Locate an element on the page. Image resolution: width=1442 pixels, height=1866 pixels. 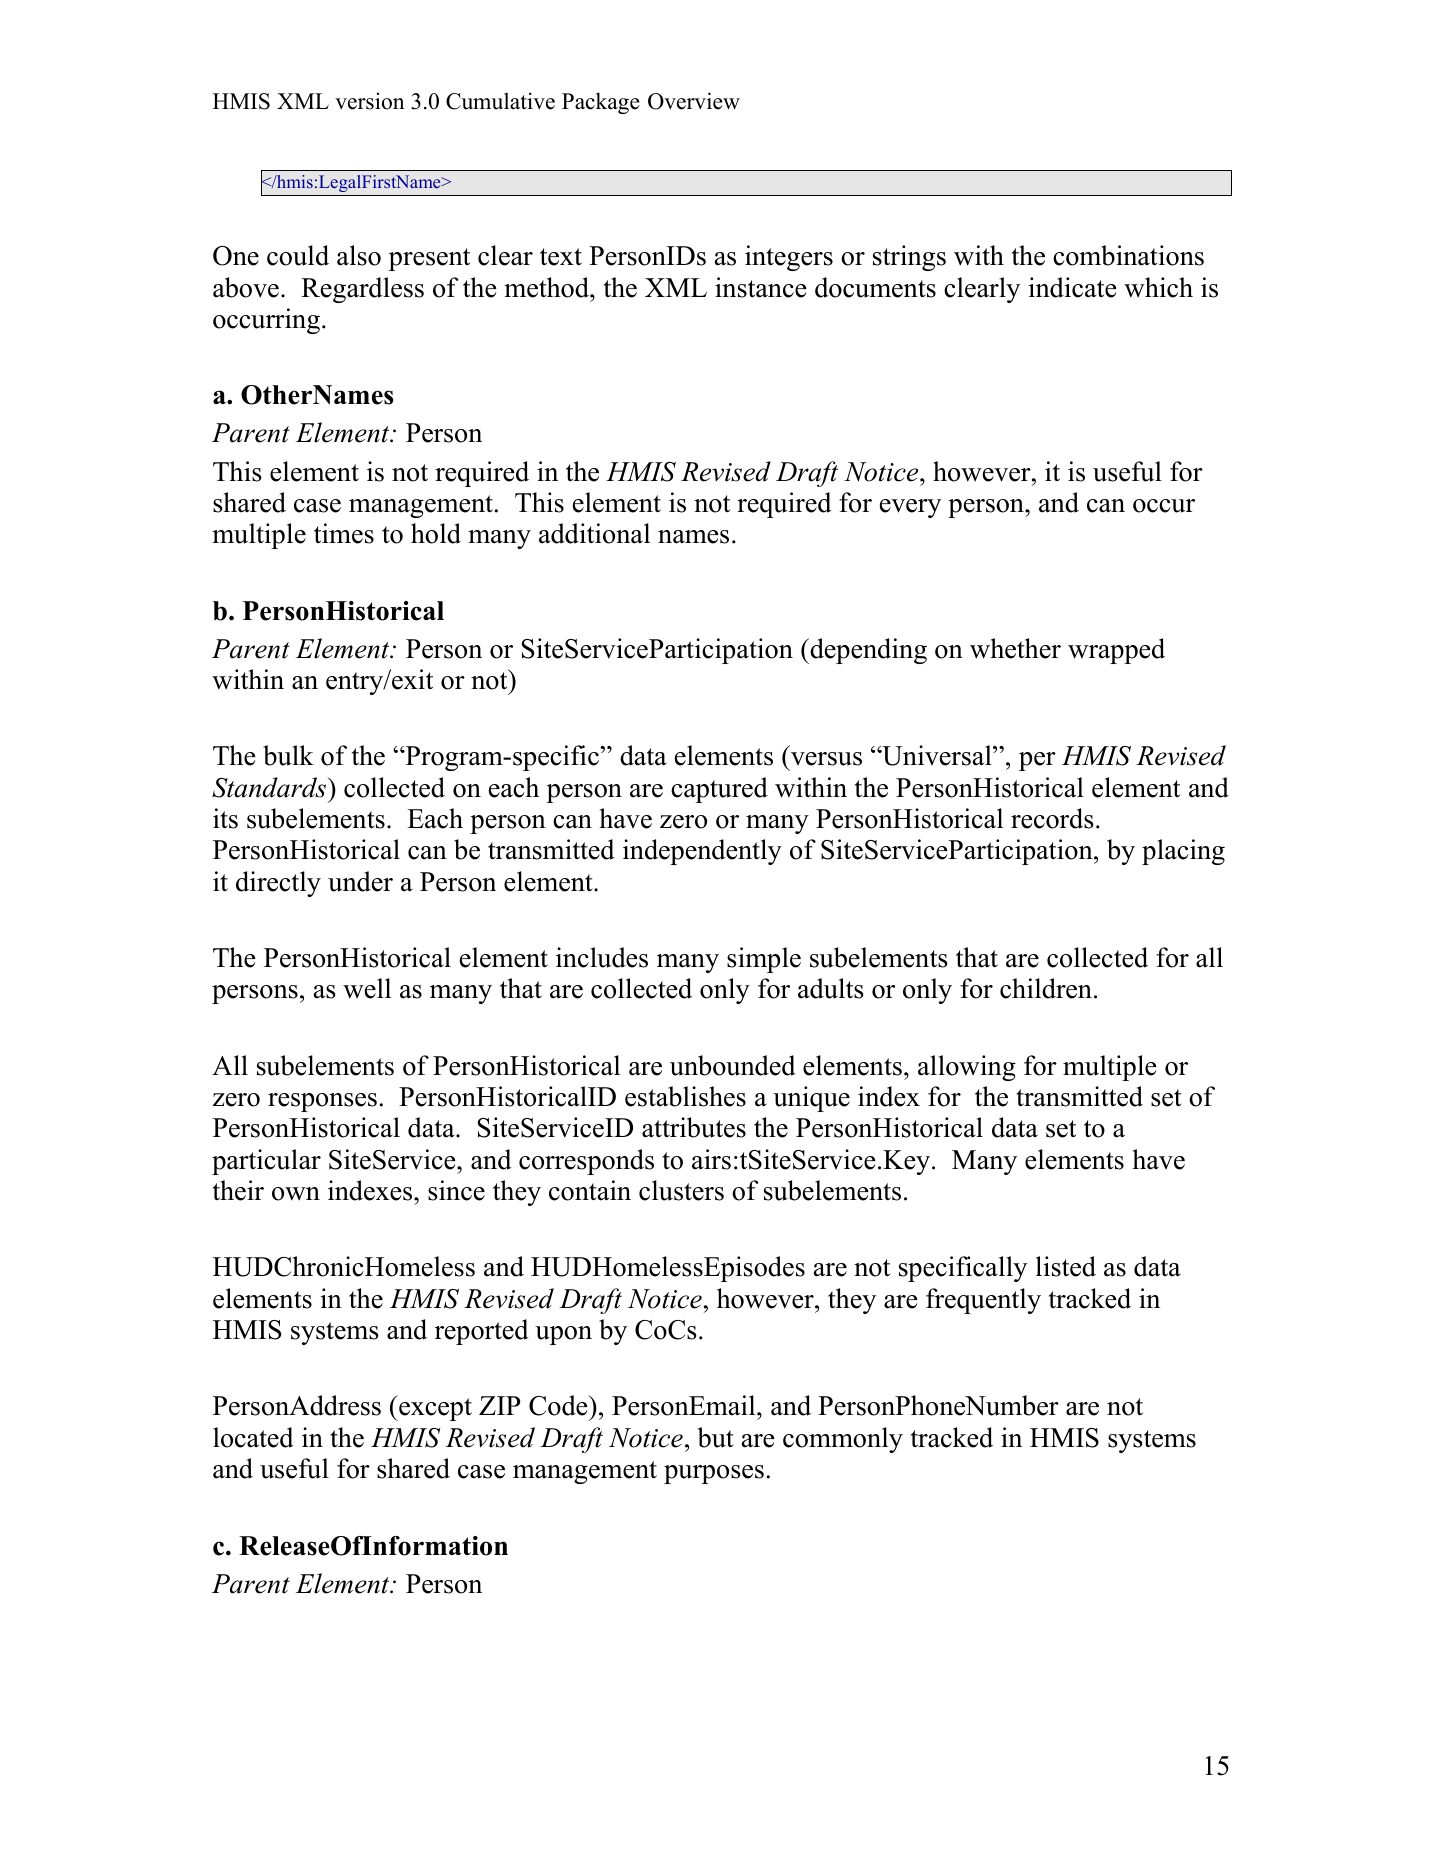
under is located at coordinates (360, 881).
